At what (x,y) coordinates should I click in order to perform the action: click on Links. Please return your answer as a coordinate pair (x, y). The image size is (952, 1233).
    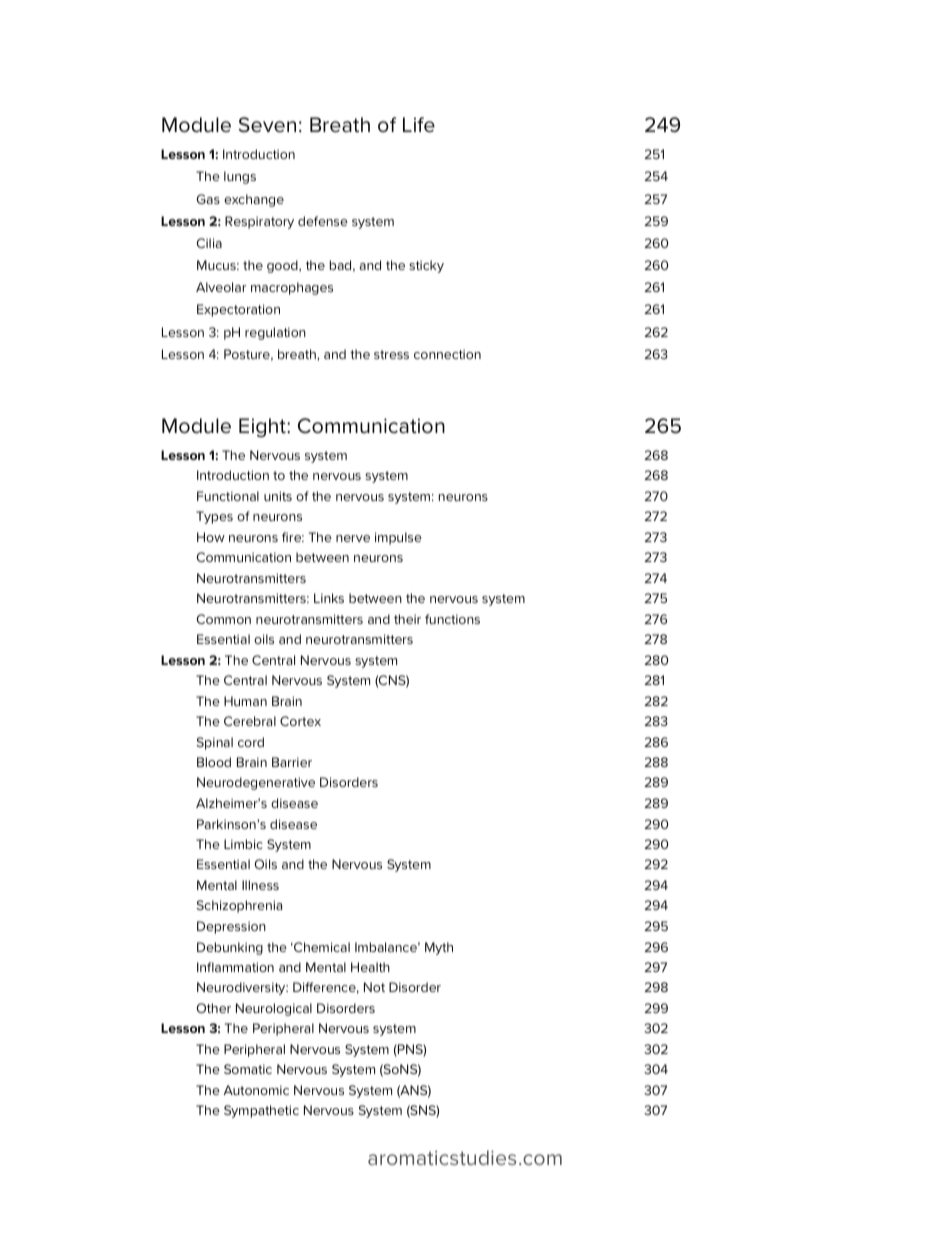
    Looking at the image, I should click on (329, 598).
